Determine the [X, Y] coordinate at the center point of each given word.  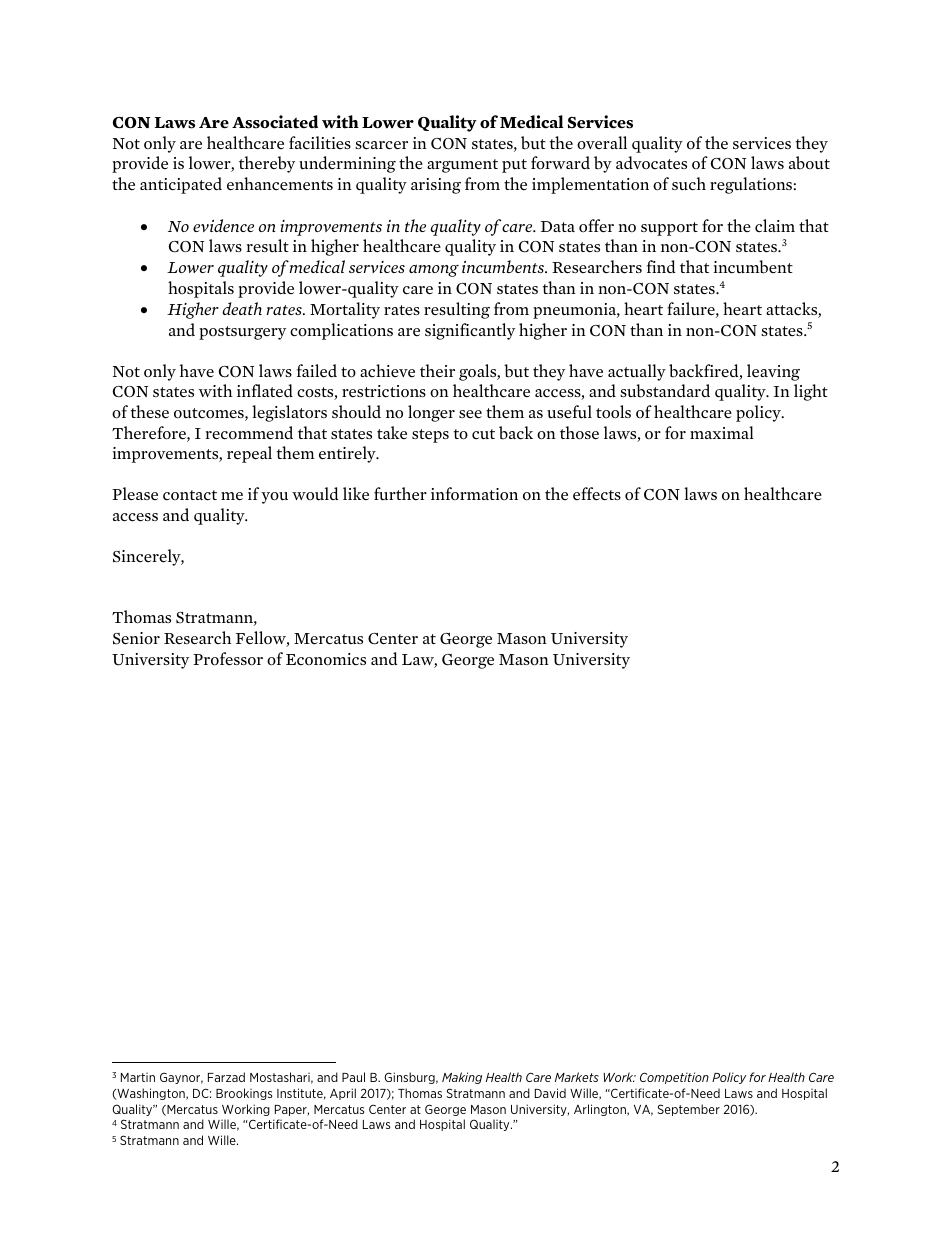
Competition [674, 1078]
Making [462, 1078]
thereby [267, 164]
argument [462, 166]
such [689, 184]
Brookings [244, 1094]
